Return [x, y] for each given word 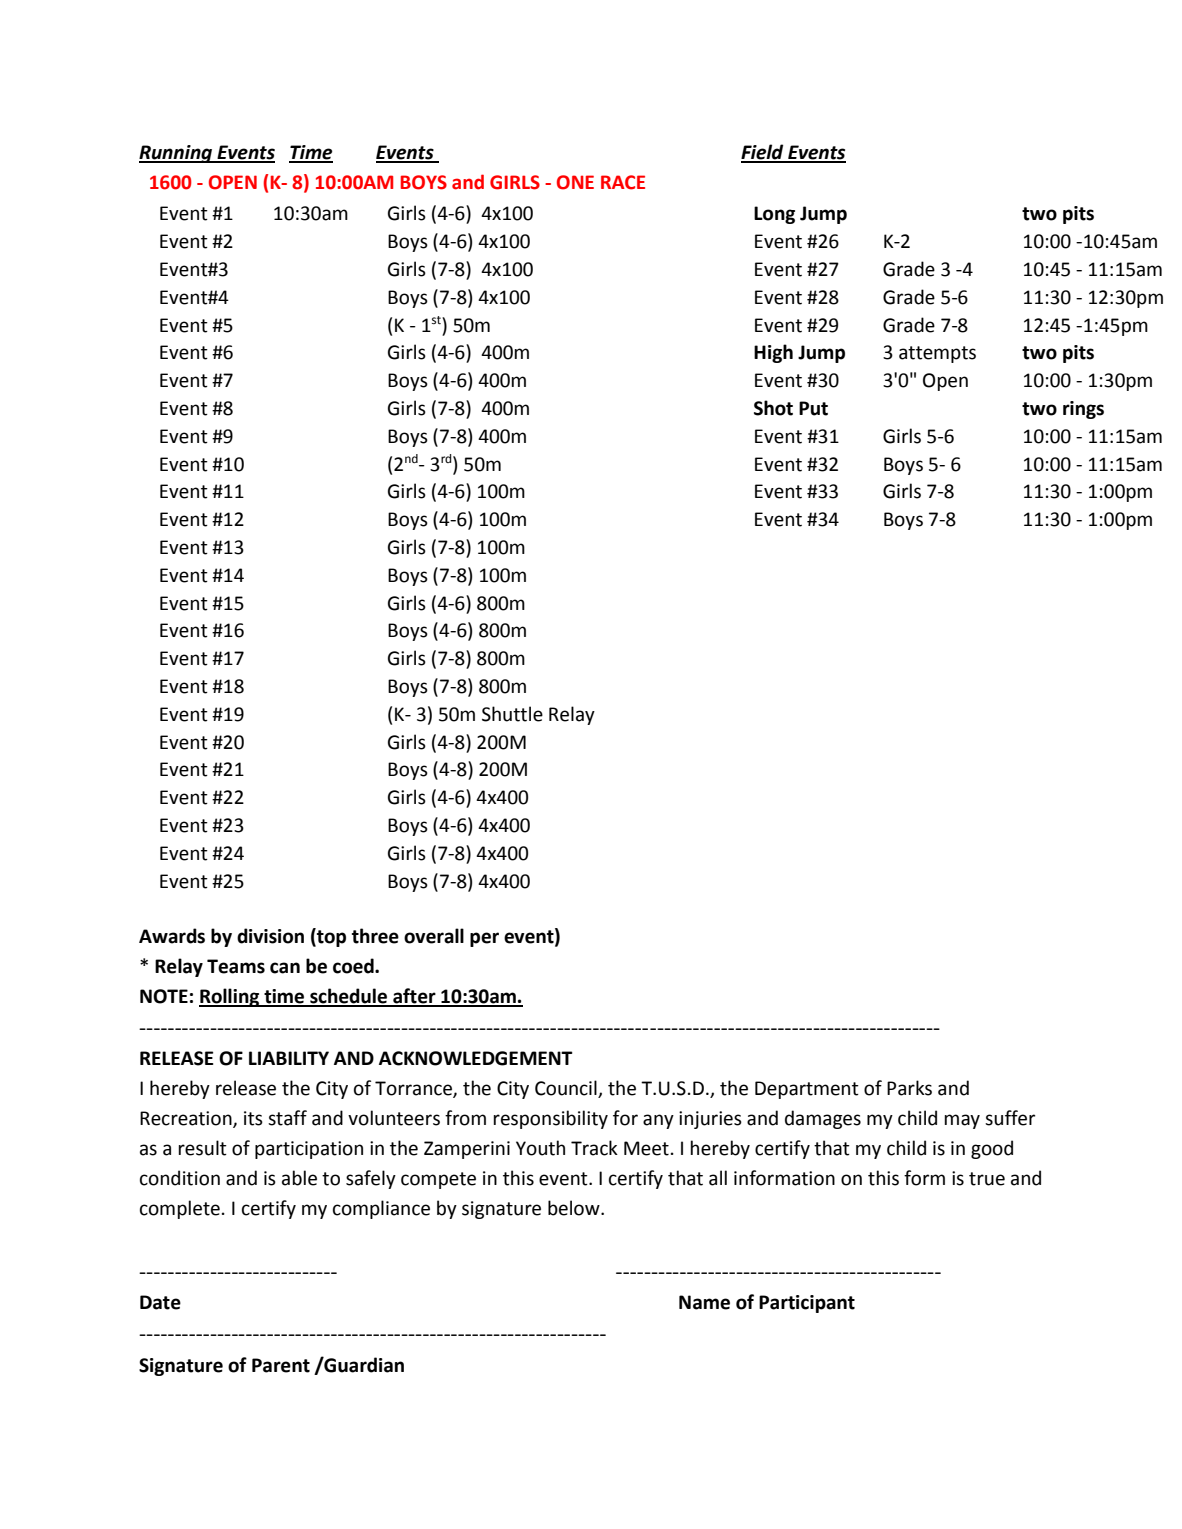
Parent [281, 1365]
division [270, 936]
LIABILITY [289, 1058]
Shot [773, 408]
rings [1083, 410]
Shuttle [512, 714]
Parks [909, 1088]
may [962, 1121]
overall [434, 936]
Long [774, 215]
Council [567, 1089]
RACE [623, 182]
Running [177, 154]
